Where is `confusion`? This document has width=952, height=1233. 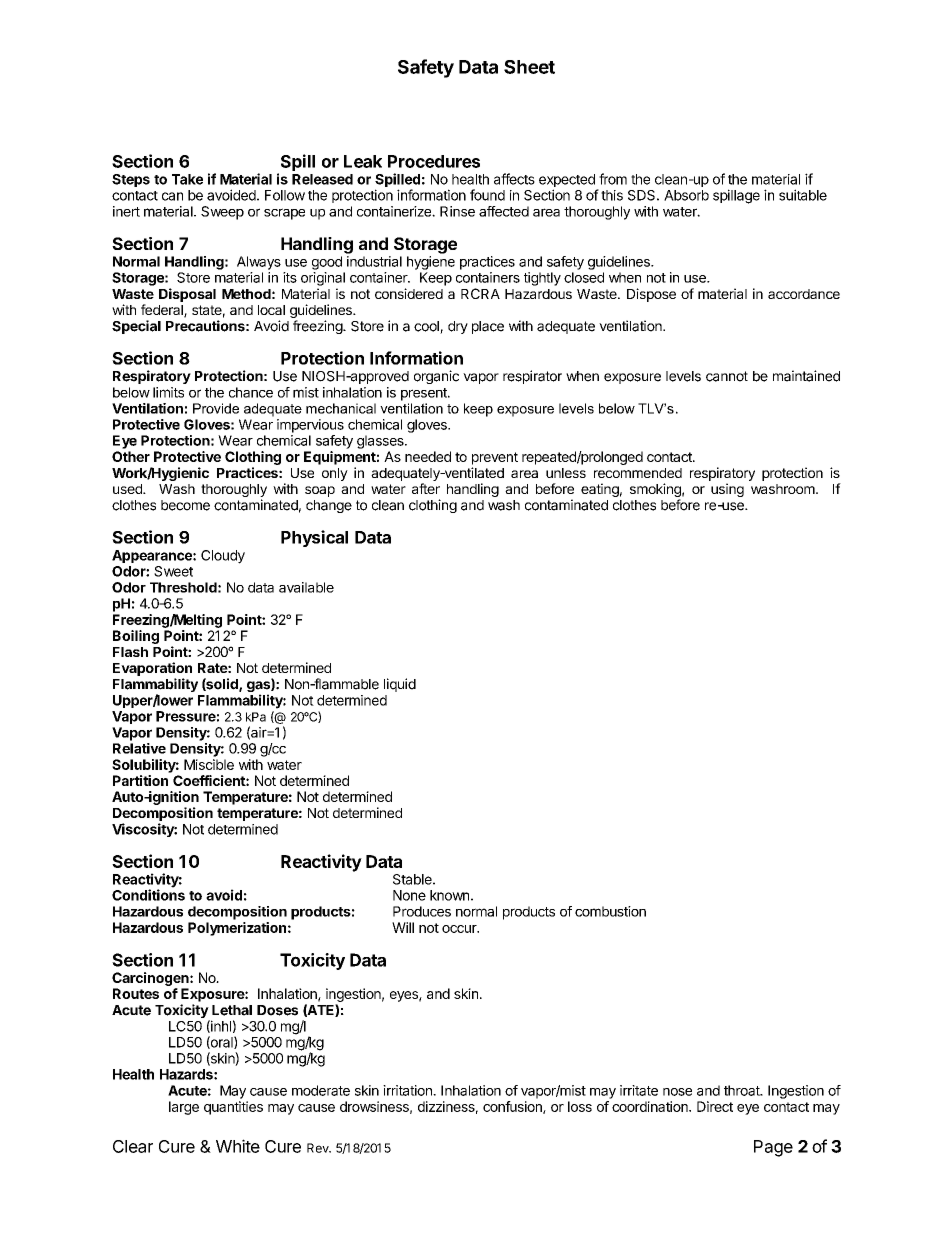
confusion is located at coordinates (513, 1107).
